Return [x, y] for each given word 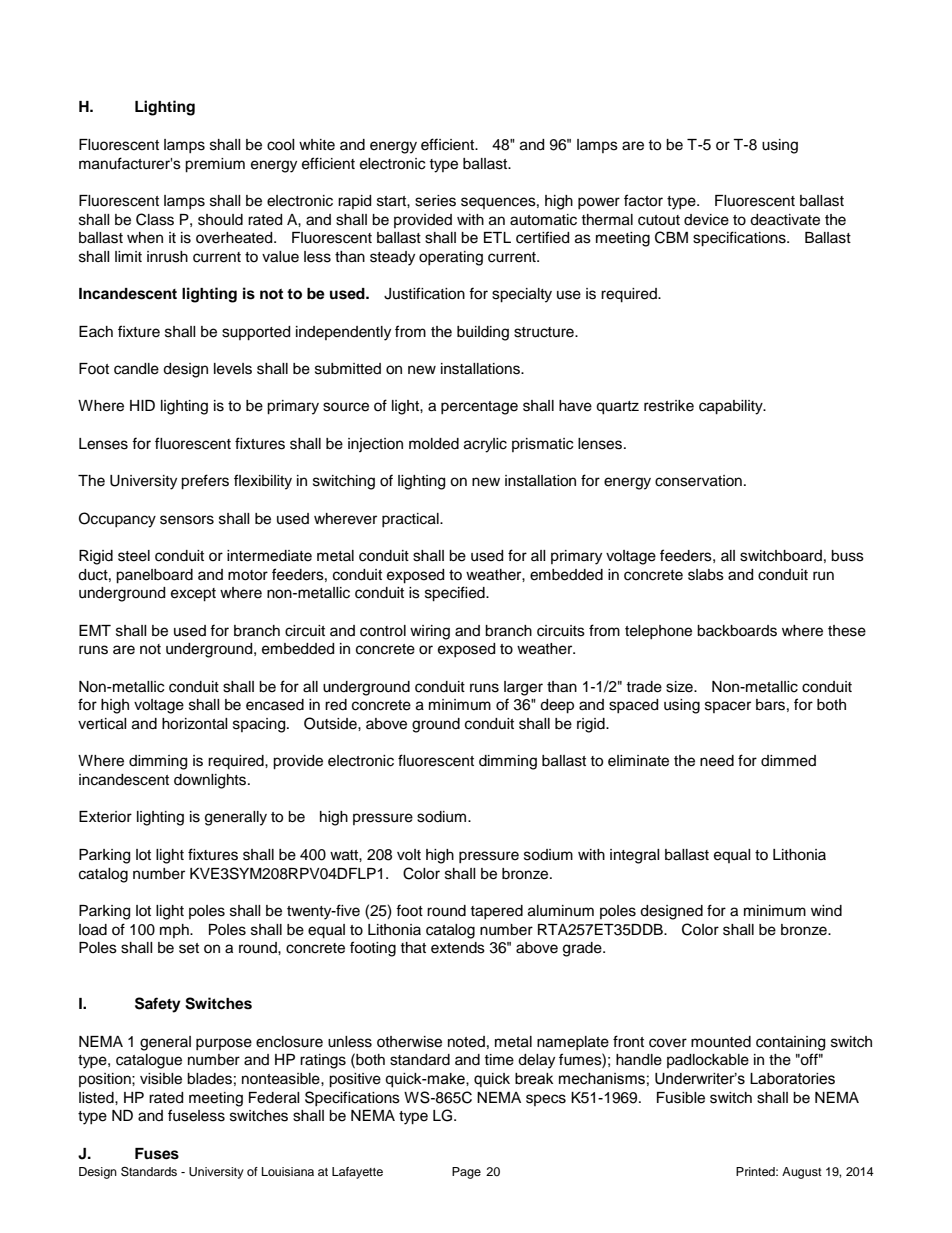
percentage [479, 408]
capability [732, 407]
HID [142, 405]
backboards [737, 631]
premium [215, 165]
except [193, 595]
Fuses [157, 1154]
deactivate [785, 220]
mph [175, 931]
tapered [496, 912]
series [435, 201]
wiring [430, 632]
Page [466, 1173]
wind [826, 911]
